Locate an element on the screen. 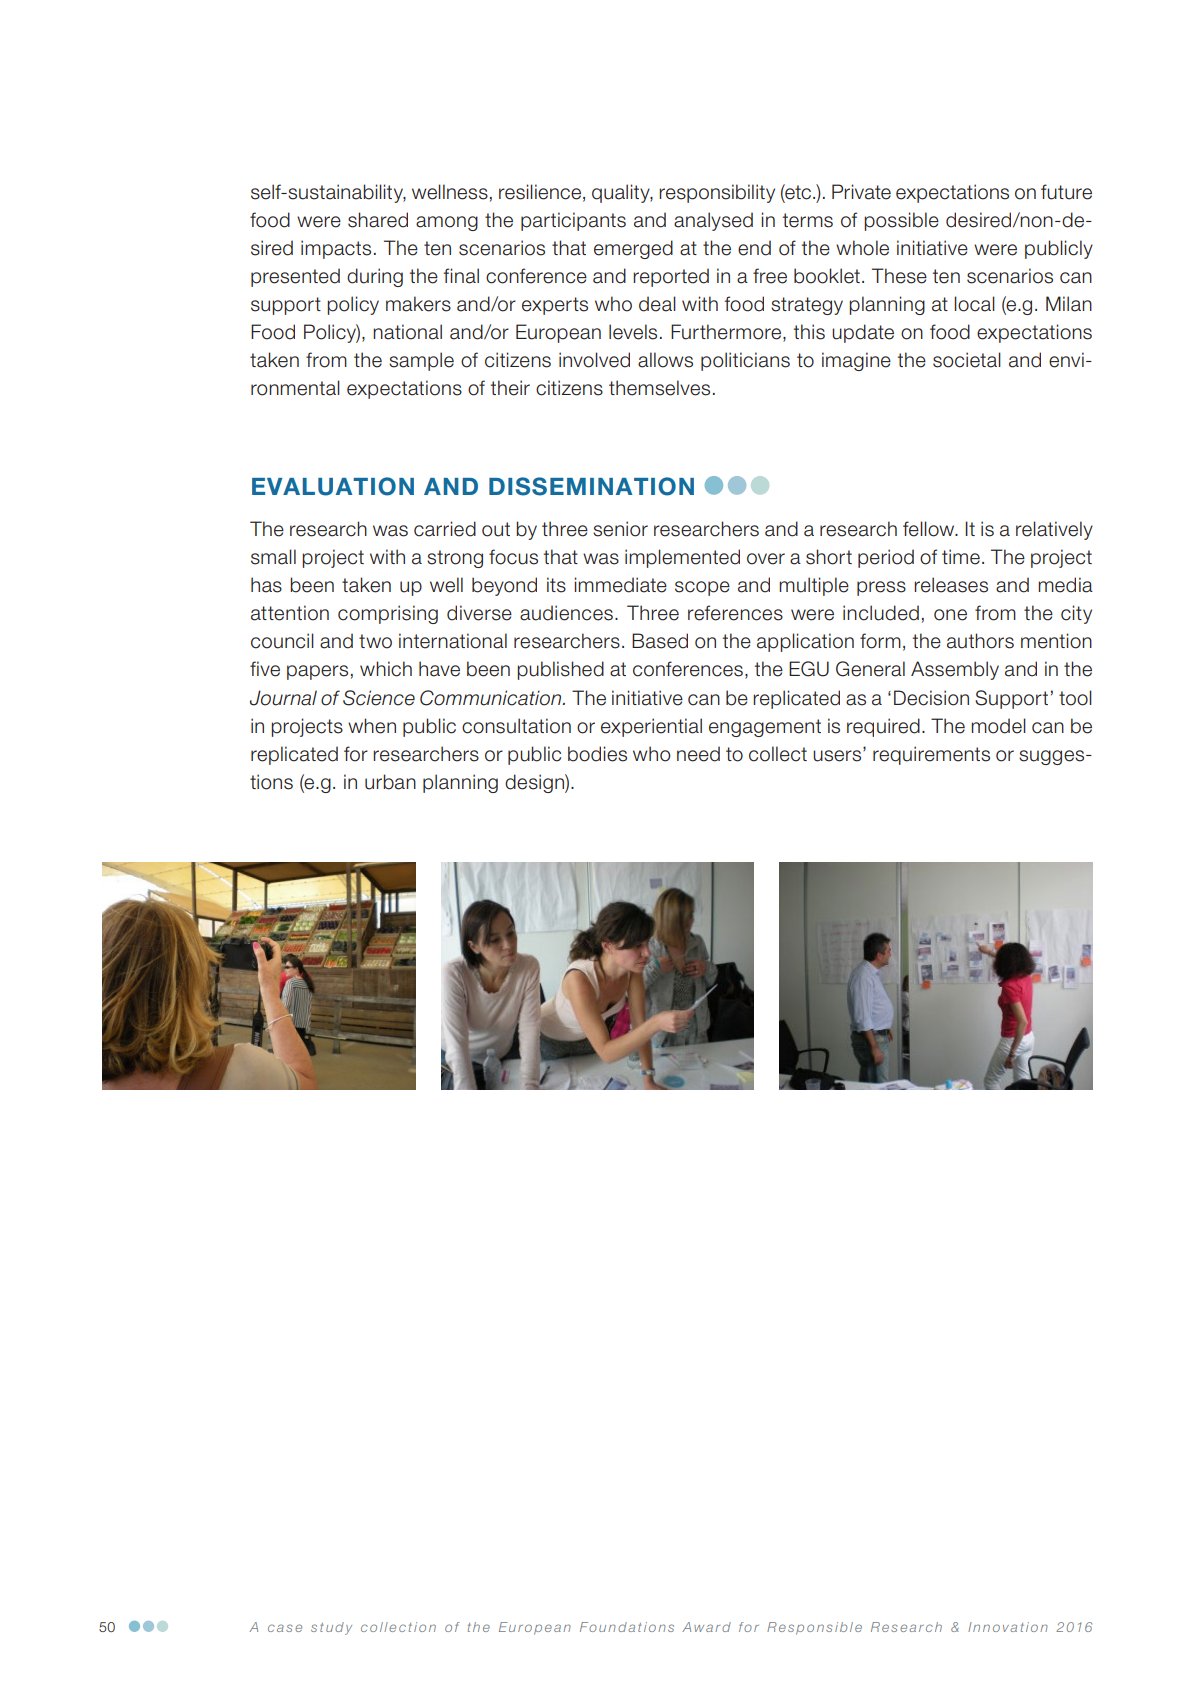  urban is located at coordinates (390, 782).
